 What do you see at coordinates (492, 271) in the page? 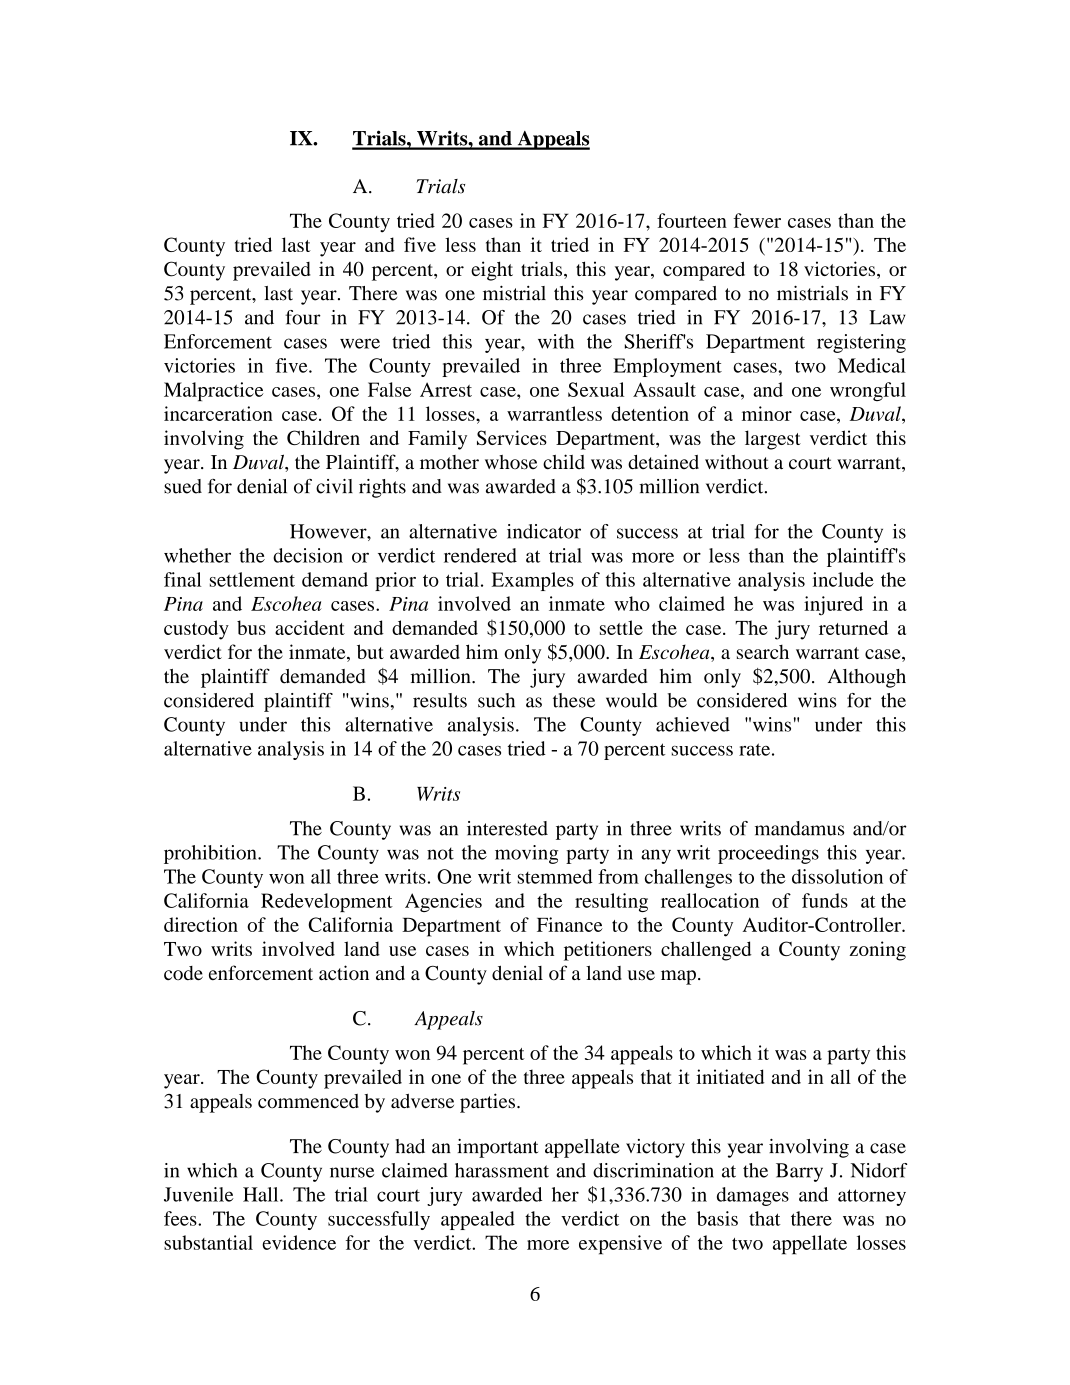
I see `eight` at bounding box center [492, 271].
